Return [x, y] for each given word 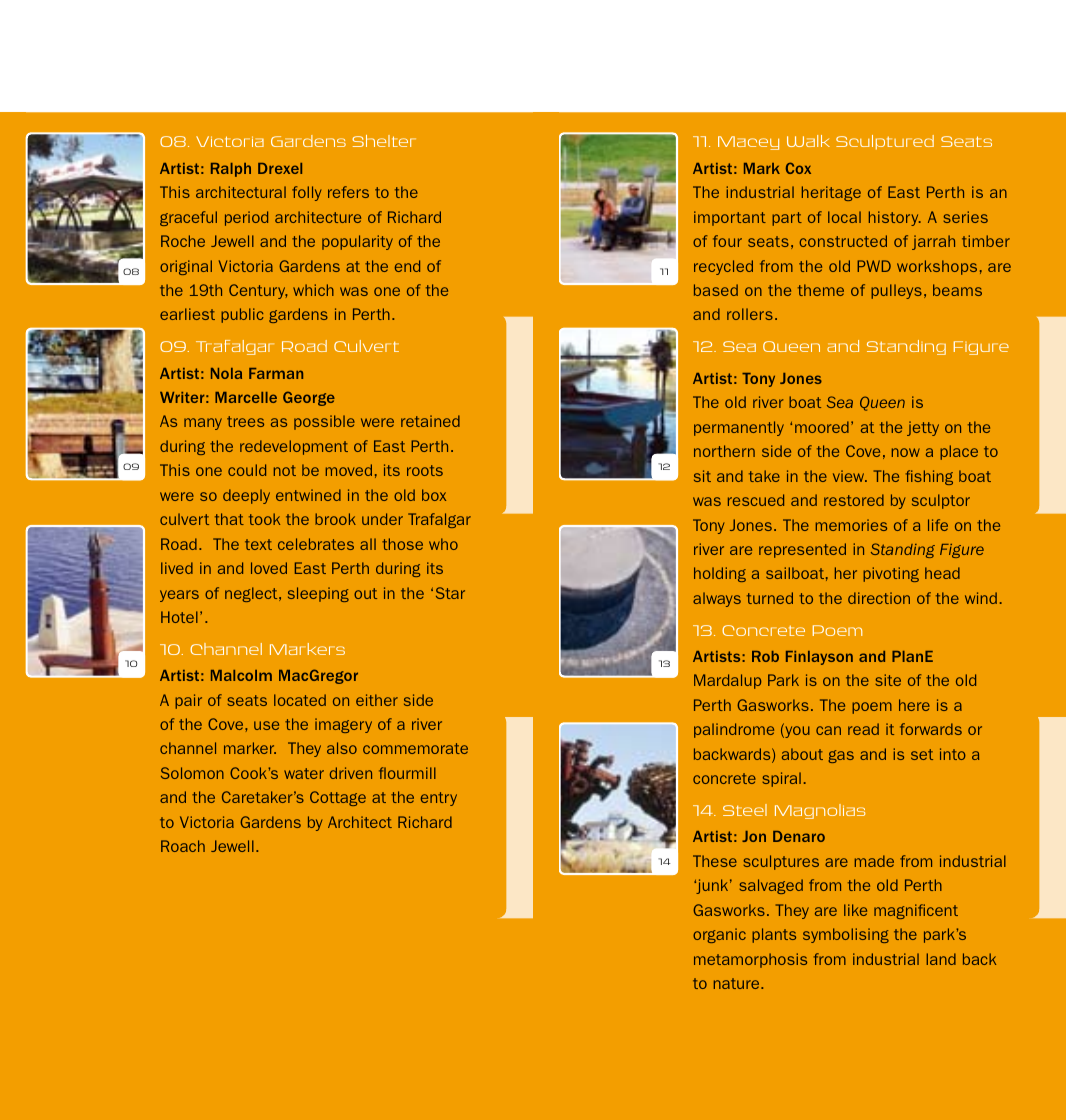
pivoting [891, 574]
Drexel [280, 168]
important [730, 218]
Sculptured [885, 142]
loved [269, 568]
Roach [183, 846]
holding [720, 574]
